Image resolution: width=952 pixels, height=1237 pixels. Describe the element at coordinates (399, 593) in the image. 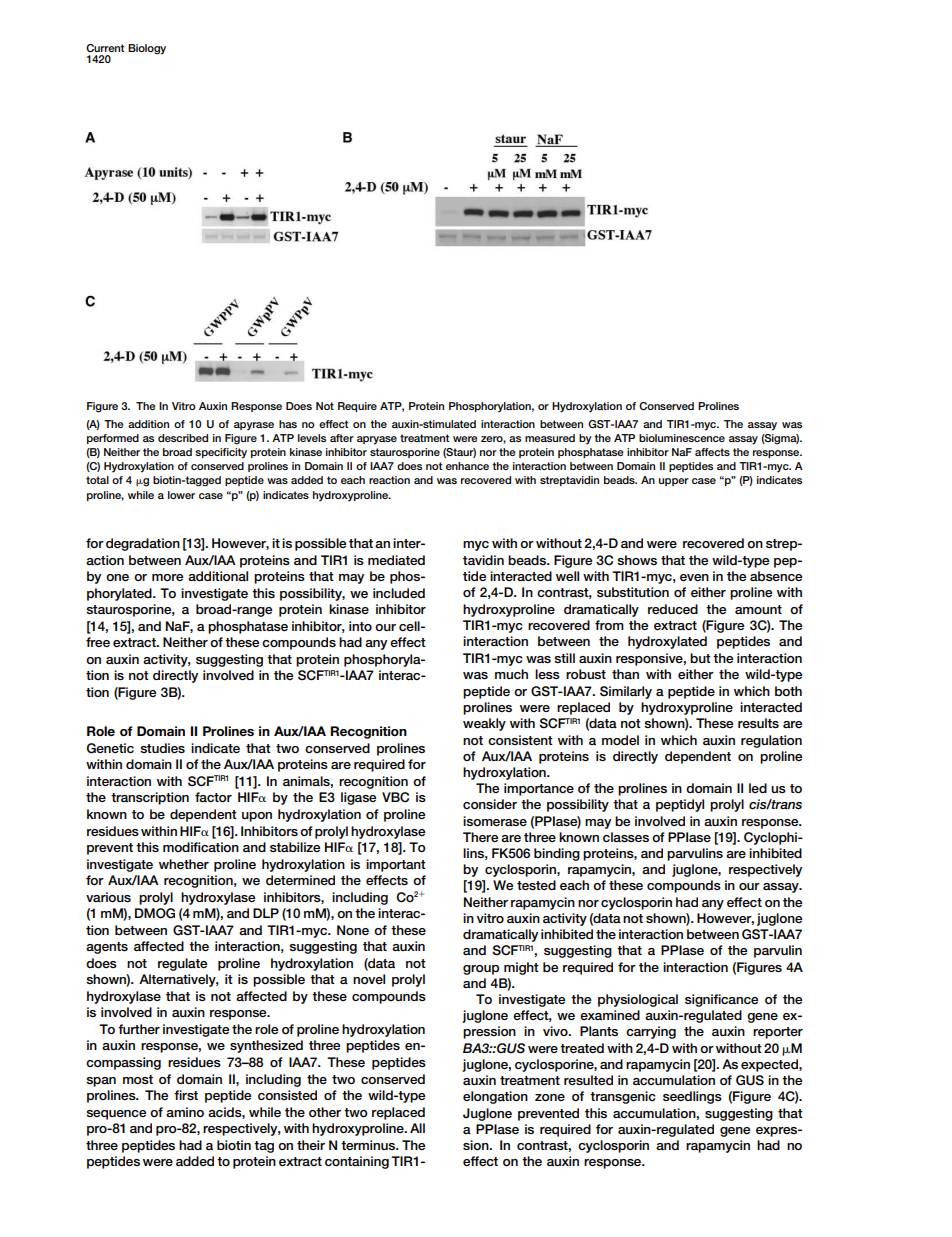

I see `included` at that location.
